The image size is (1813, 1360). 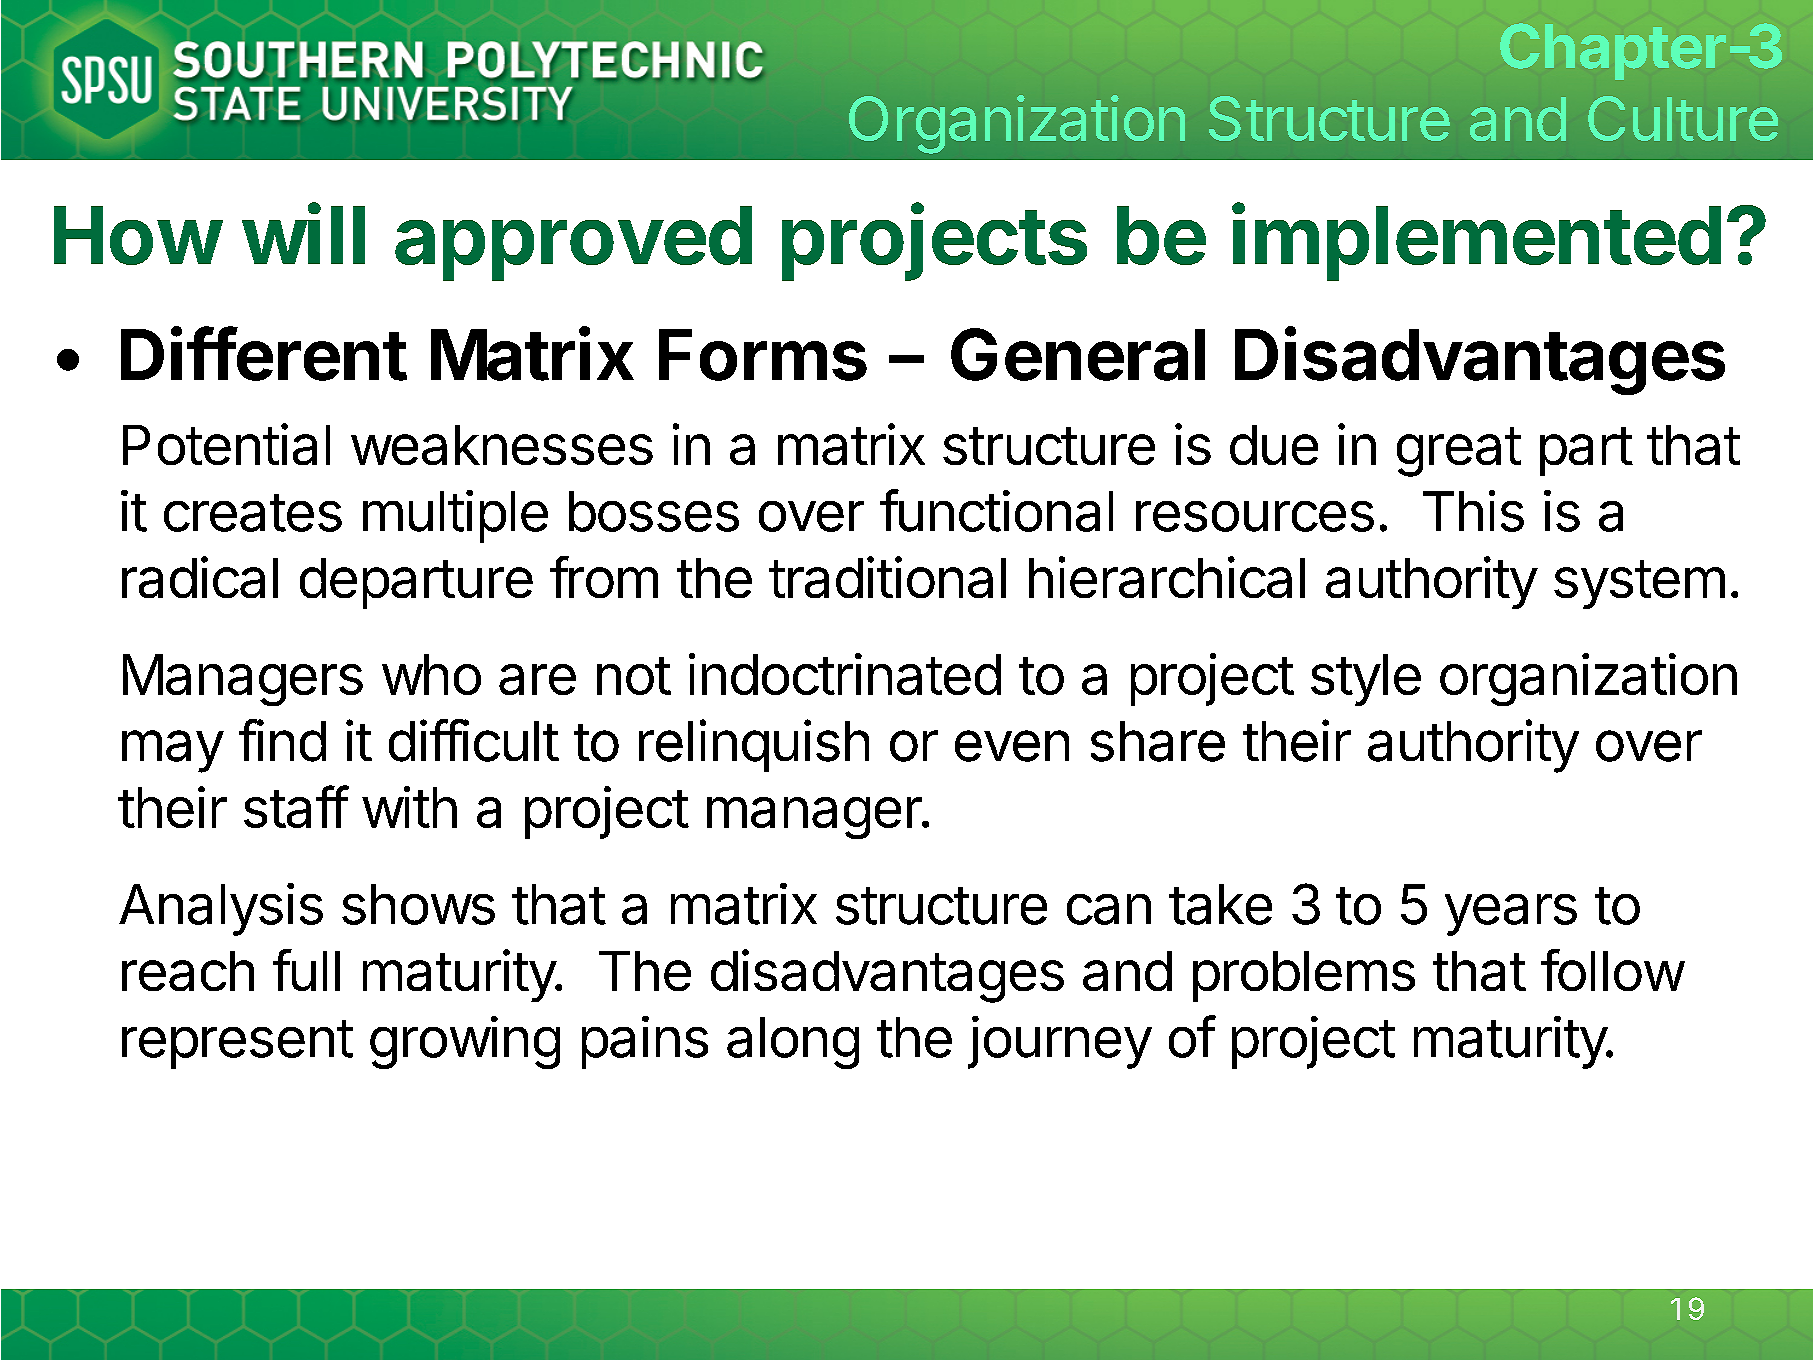 I want to click on follow, so click(x=1612, y=970).
